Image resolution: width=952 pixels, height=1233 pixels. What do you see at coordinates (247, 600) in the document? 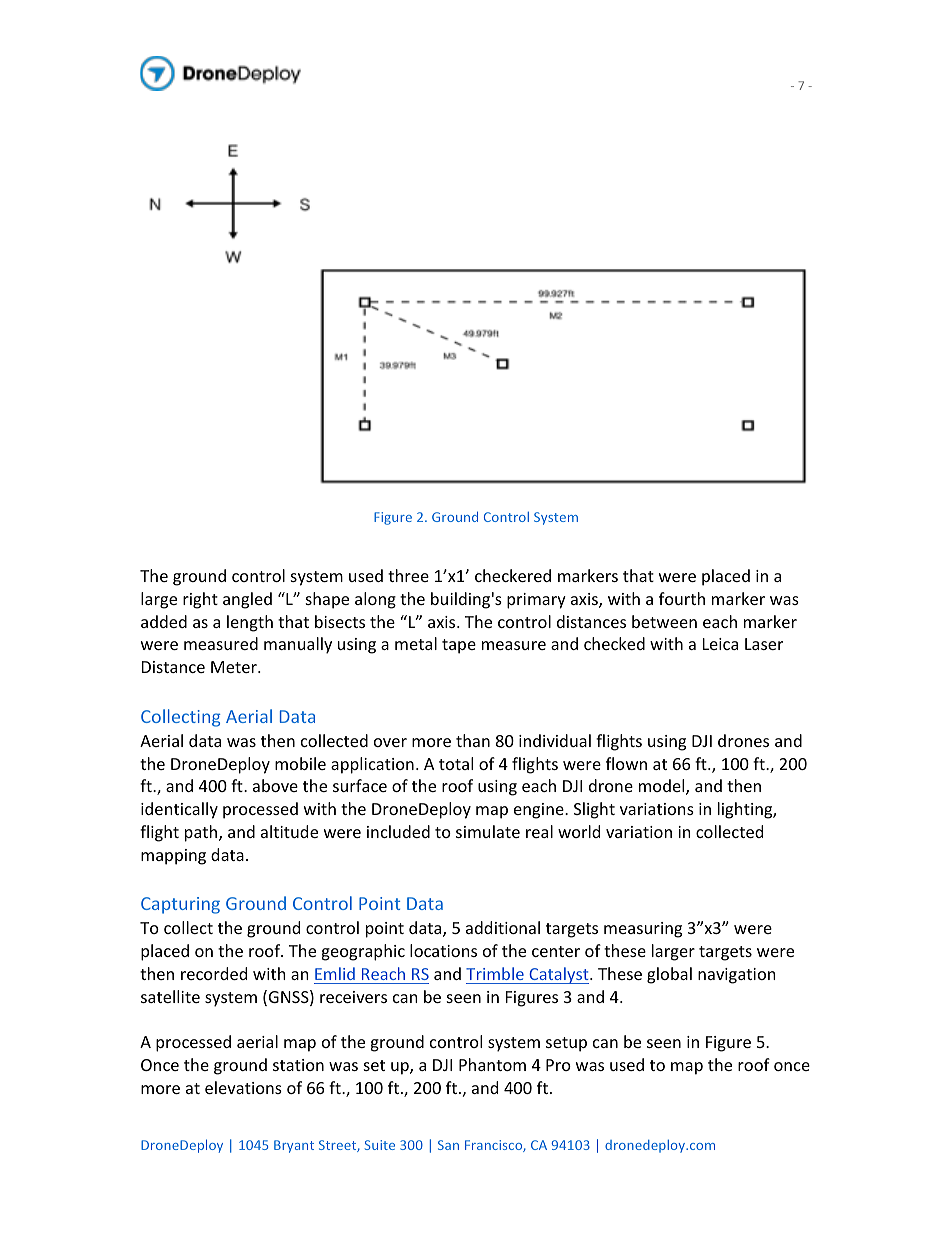
I see `angled` at bounding box center [247, 600].
